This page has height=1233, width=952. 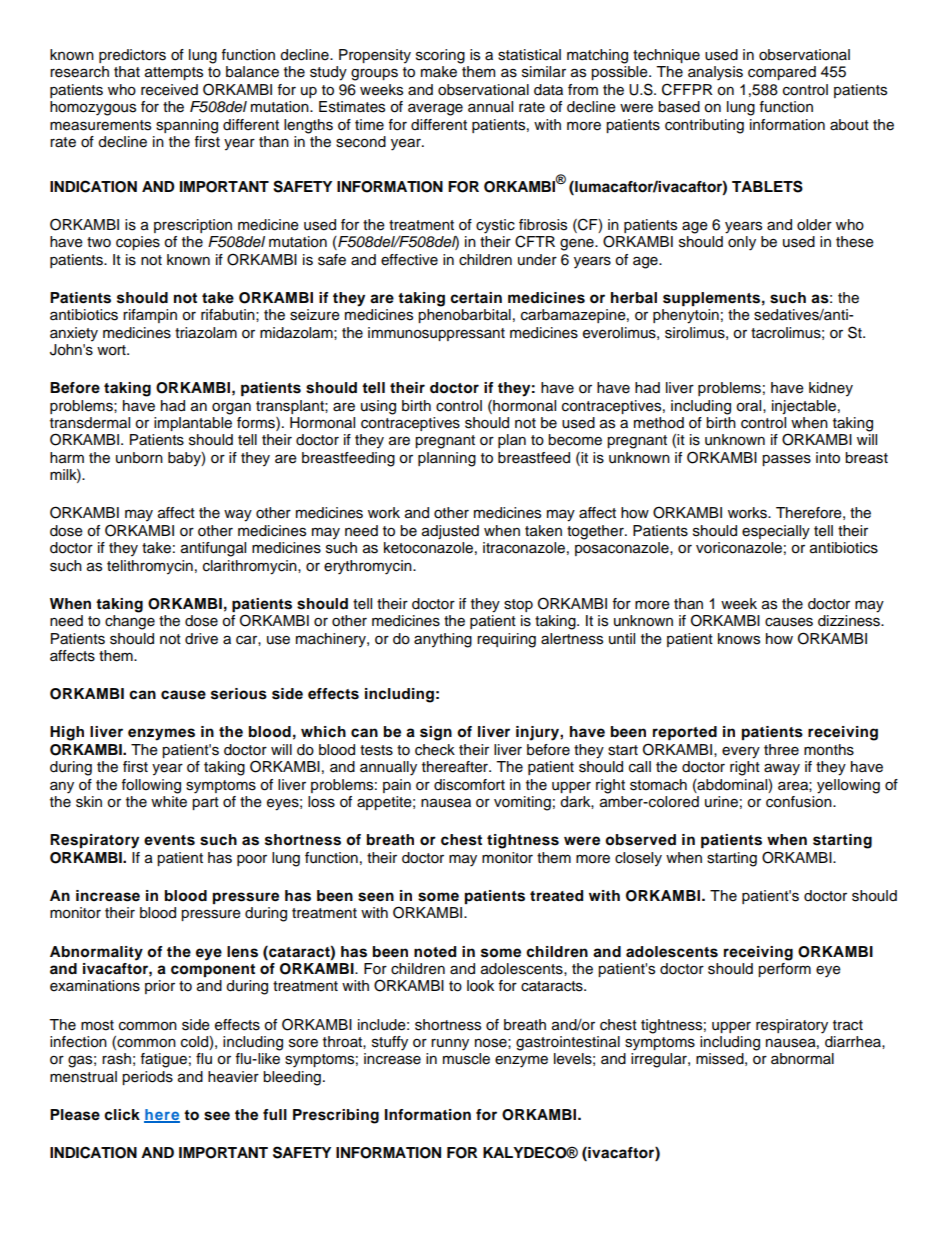 What do you see at coordinates (147, 1078) in the page?
I see `periods` at bounding box center [147, 1078].
